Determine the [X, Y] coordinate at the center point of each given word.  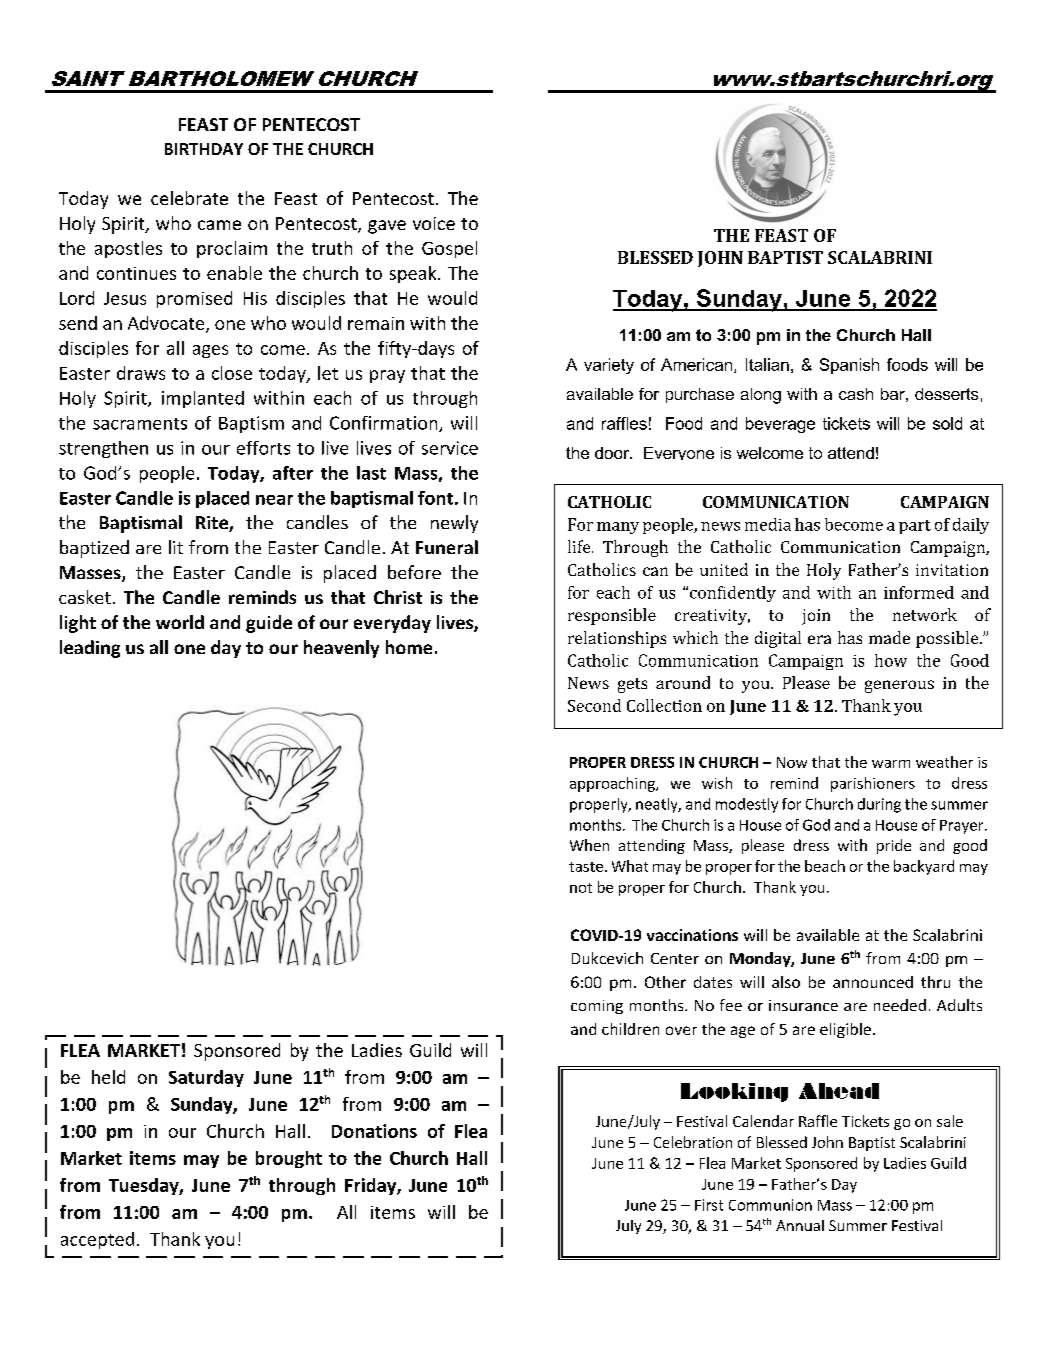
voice [434, 223]
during [879, 805]
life [580, 546]
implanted [203, 399]
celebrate [189, 198]
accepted [97, 1240]
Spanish [849, 366]
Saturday [206, 1078]
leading [90, 649]
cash [856, 394]
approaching [613, 784]
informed [919, 592]
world [180, 622]
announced [873, 982]
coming [597, 1007]
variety [609, 366]
